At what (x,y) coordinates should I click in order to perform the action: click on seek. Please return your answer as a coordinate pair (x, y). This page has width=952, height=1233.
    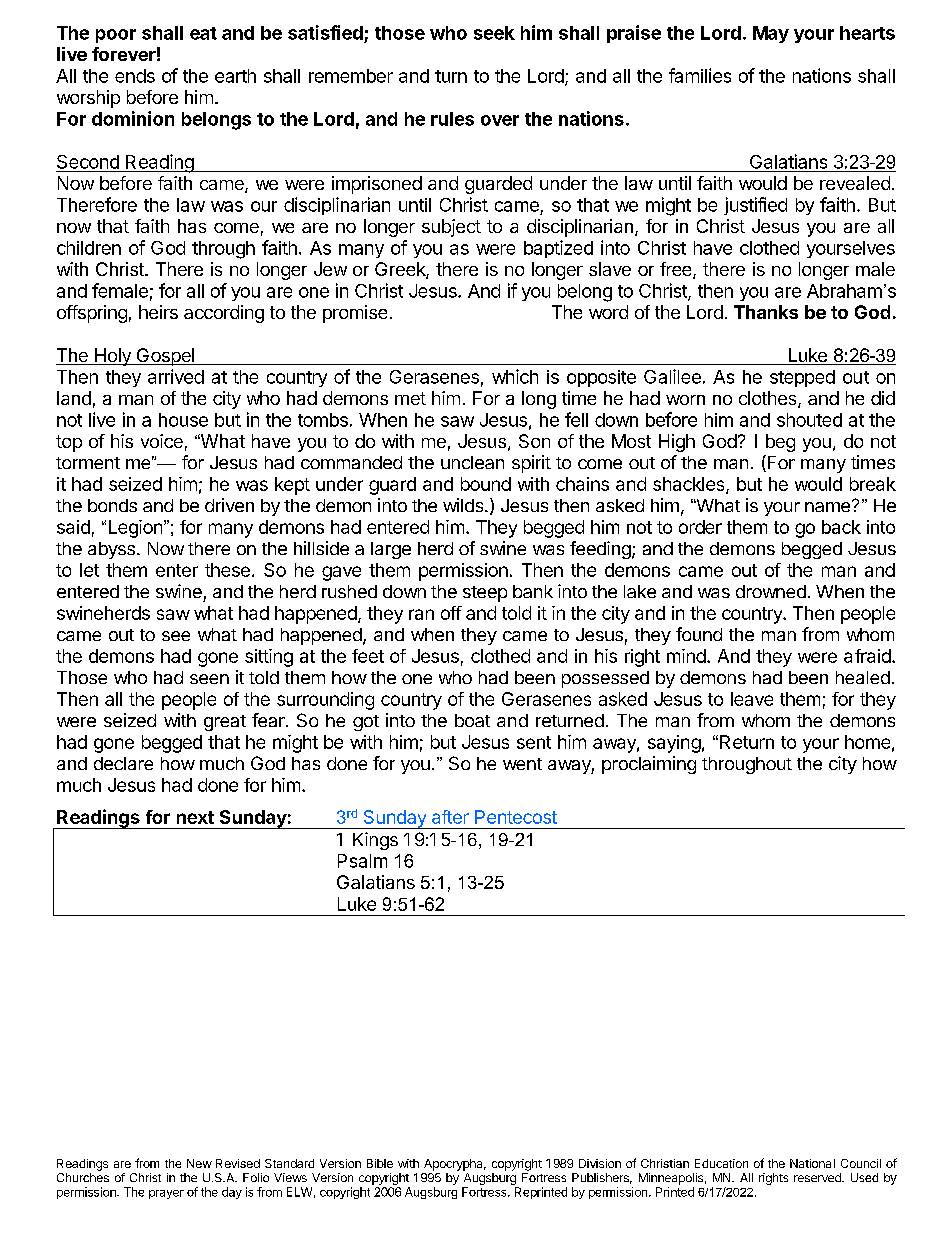
    Looking at the image, I should click on (494, 33).
